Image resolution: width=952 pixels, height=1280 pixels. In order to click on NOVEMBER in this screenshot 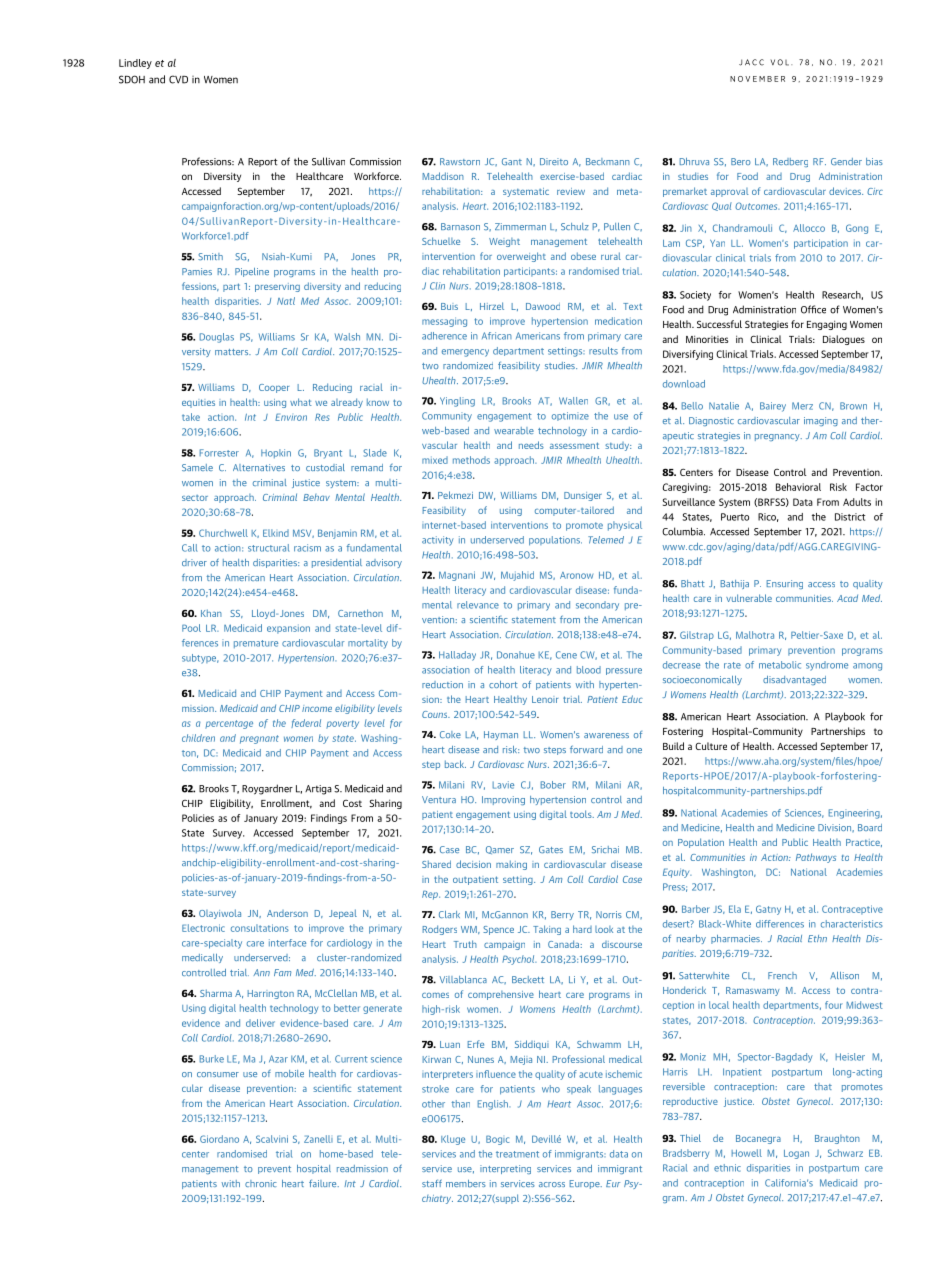, I will do `click(757, 79)`.
